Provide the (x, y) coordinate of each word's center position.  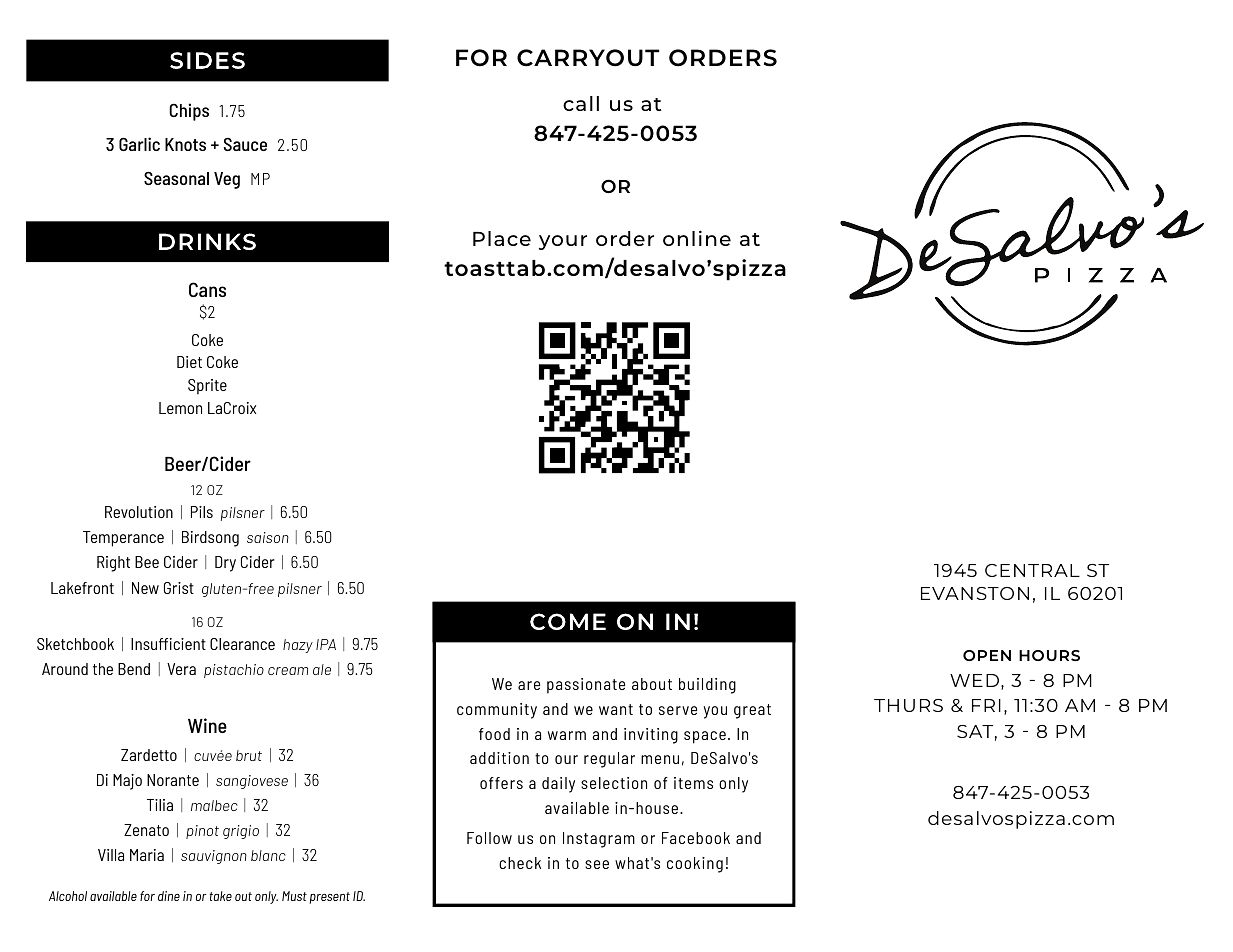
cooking (695, 865)
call (581, 103)
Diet (189, 362)
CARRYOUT (588, 58)
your (563, 242)
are (529, 685)
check (520, 863)
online (697, 238)
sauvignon (214, 857)
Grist (179, 588)
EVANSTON (975, 593)
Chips (189, 112)
